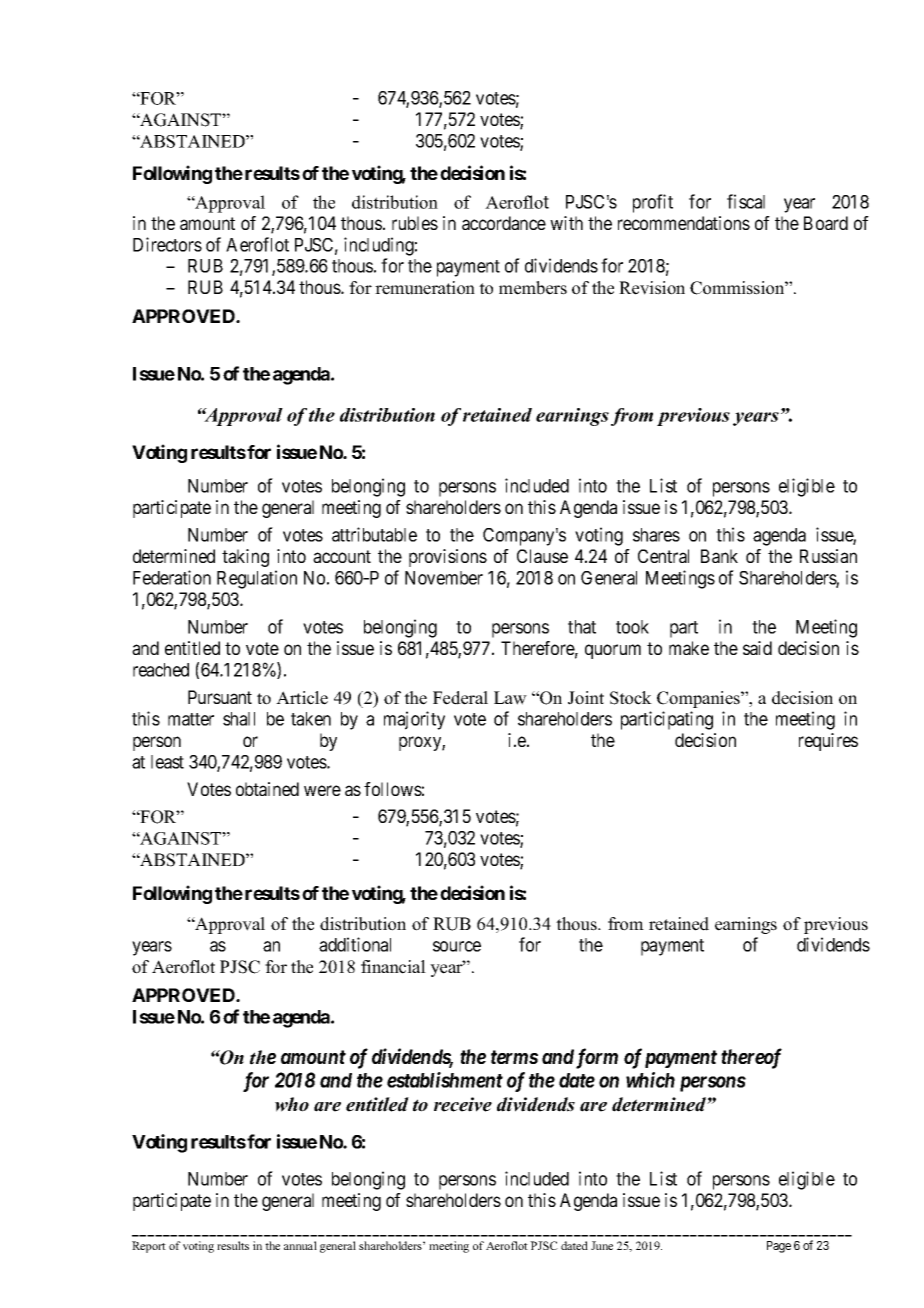 This page has width=924, height=1308. Describe the element at coordinates (828, 742) in the page. I see `requires` at that location.
